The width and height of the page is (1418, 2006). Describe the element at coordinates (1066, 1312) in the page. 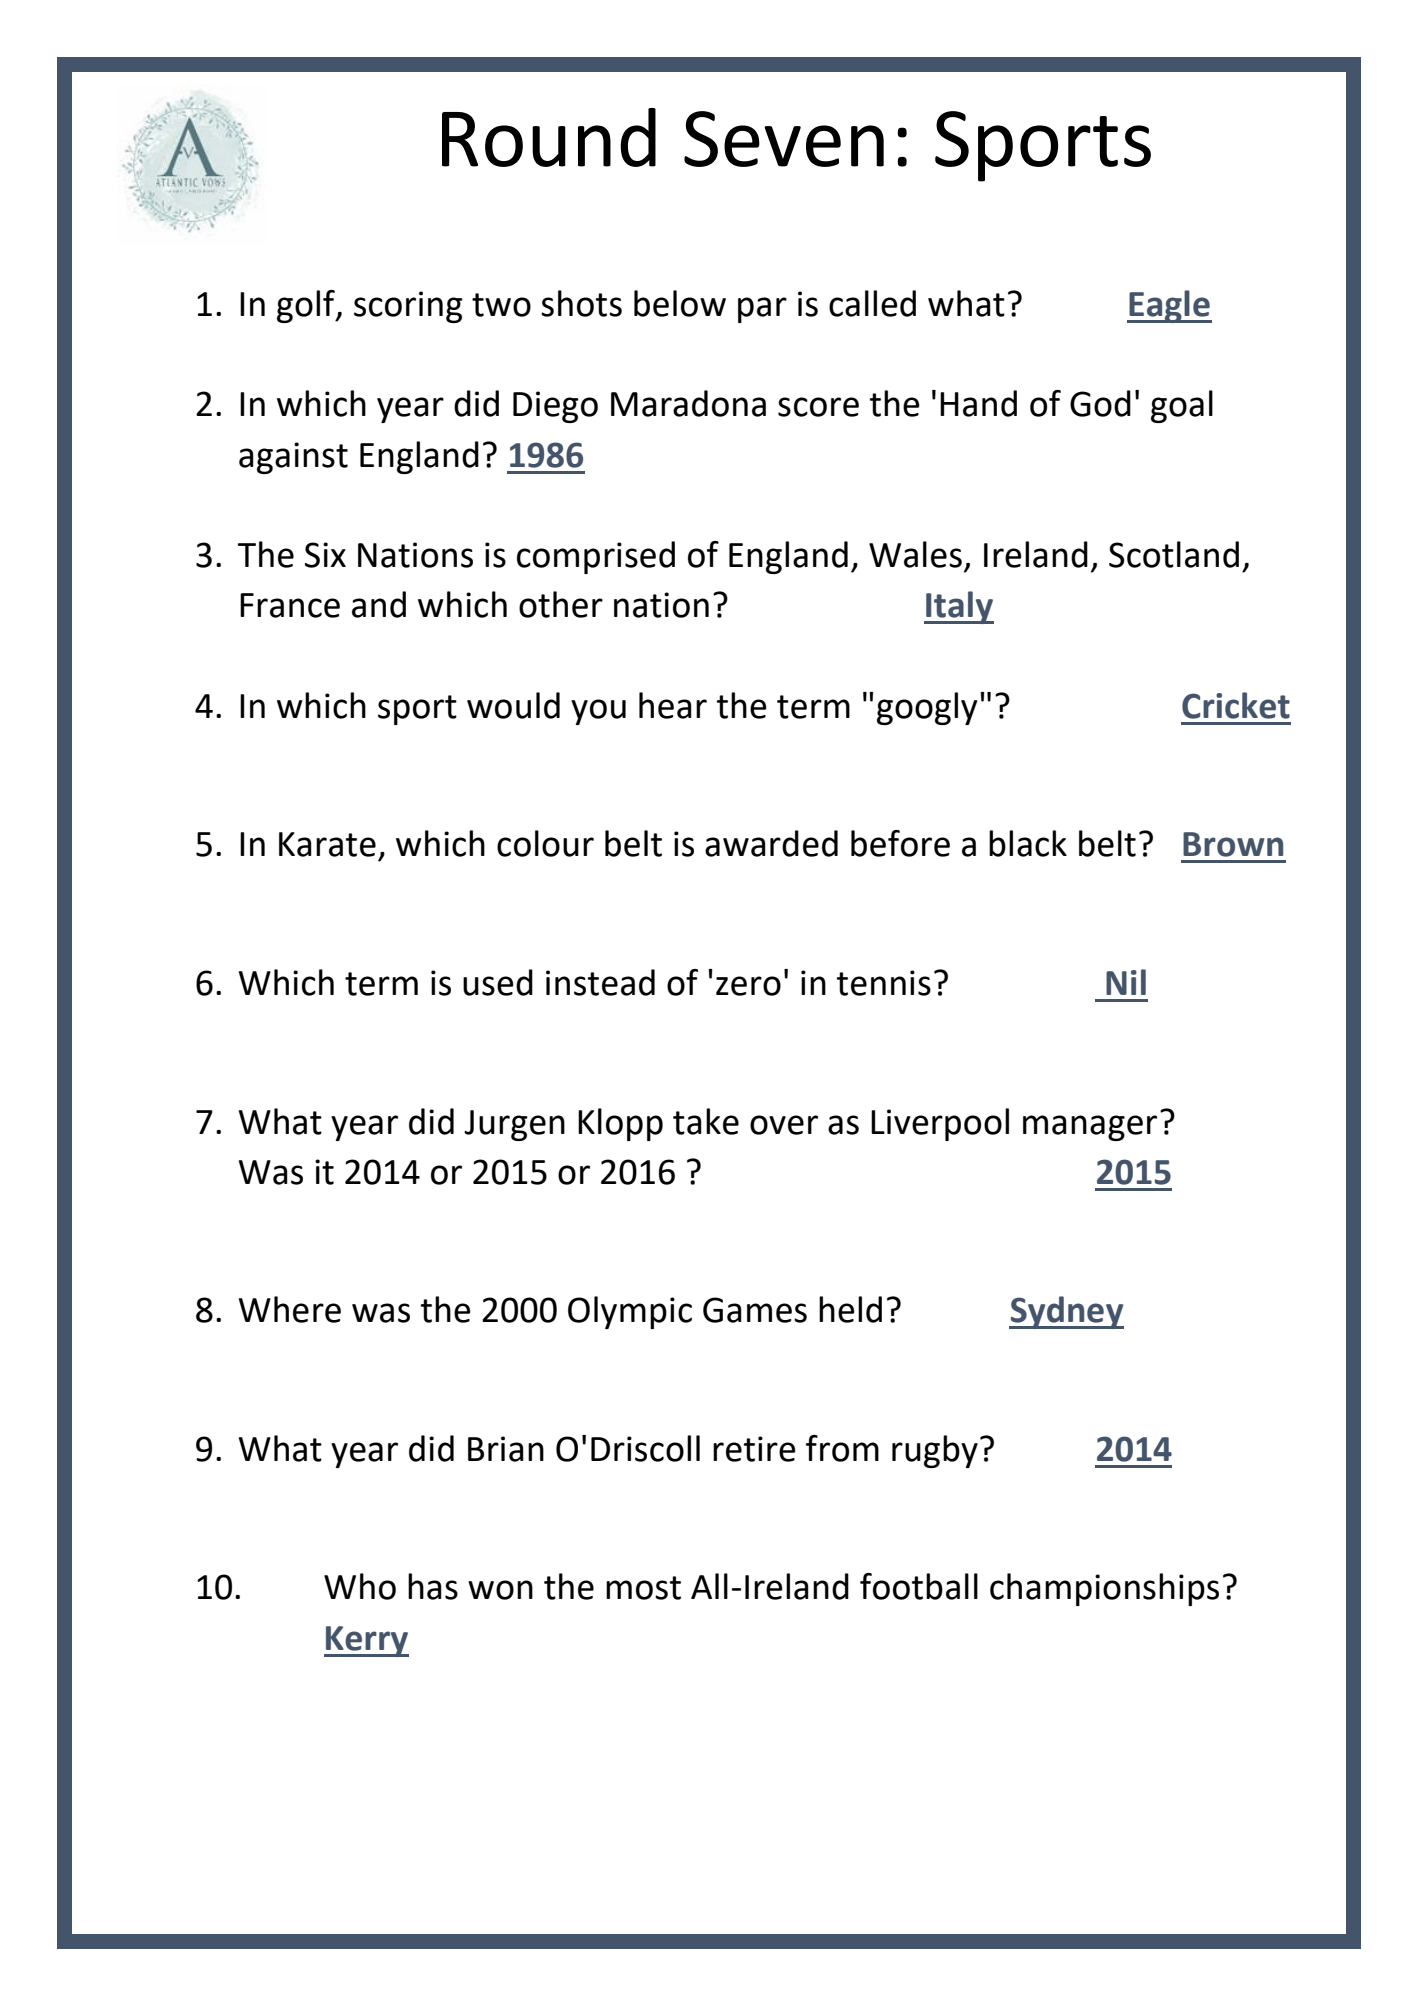

I see `Sydney` at that location.
